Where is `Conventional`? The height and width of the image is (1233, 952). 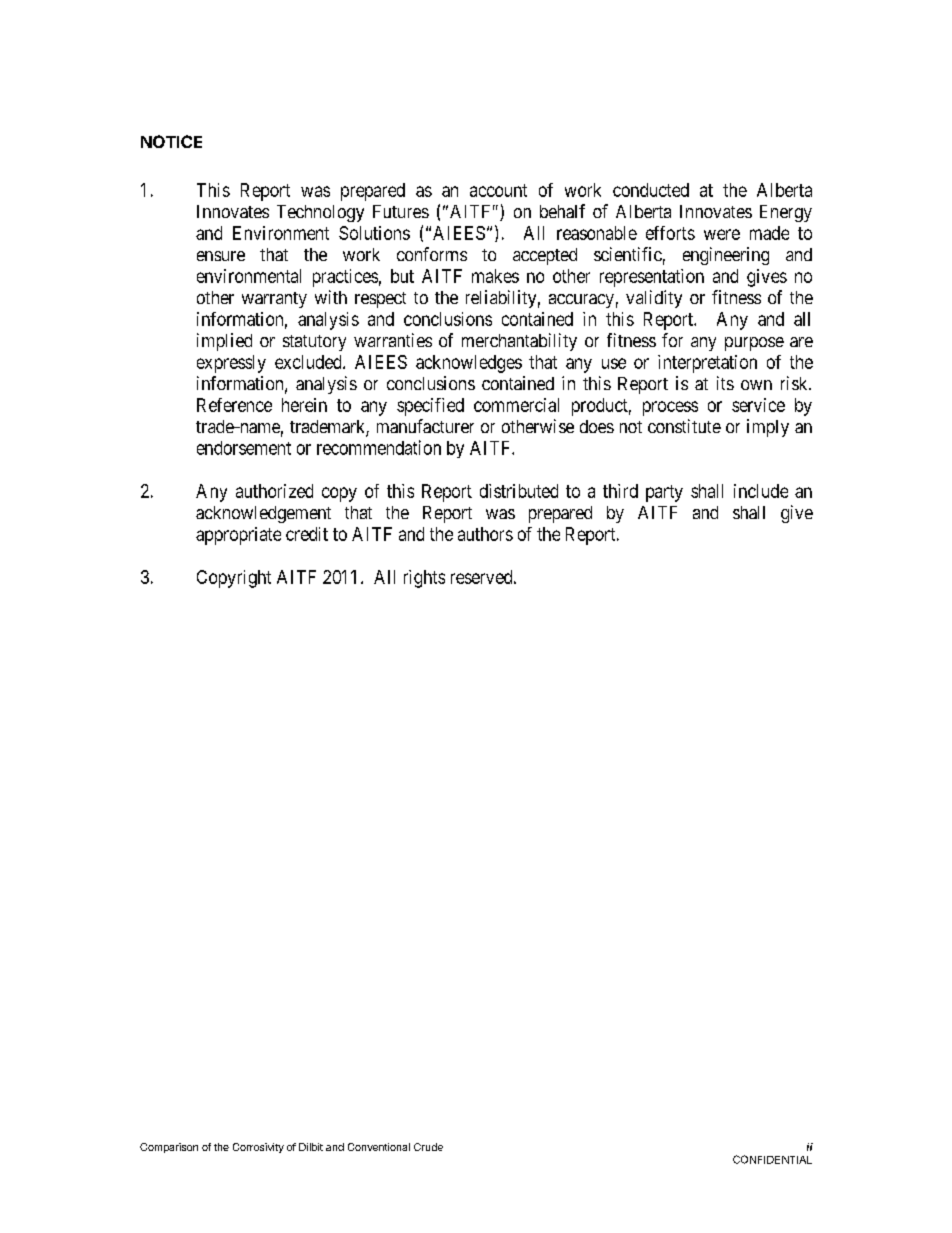 Conventional is located at coordinates (379, 1147).
